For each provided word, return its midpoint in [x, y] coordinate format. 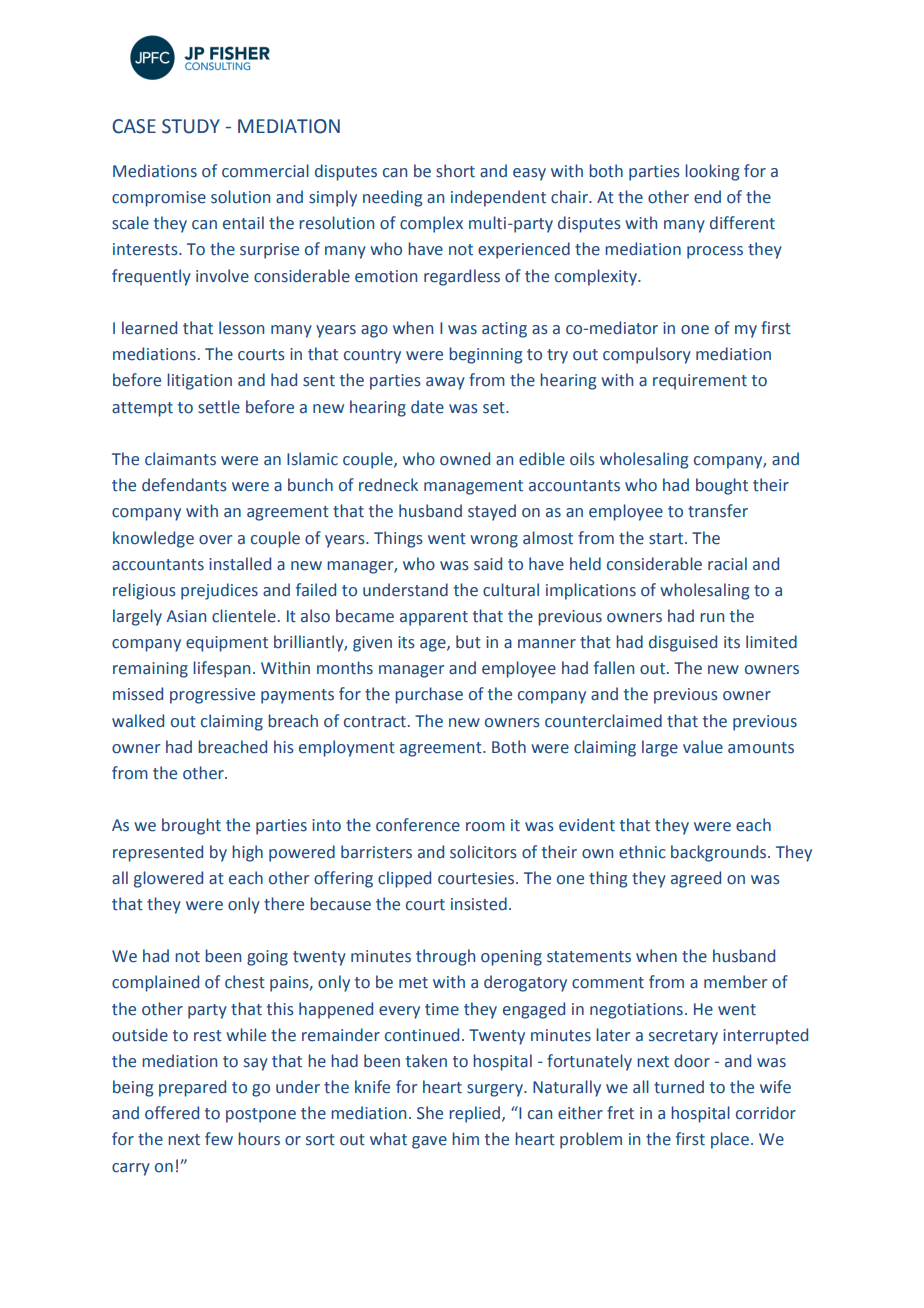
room [485, 827]
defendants [184, 485]
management [473, 487]
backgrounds [720, 853]
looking [712, 172]
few [219, 1139]
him [465, 1138]
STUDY [191, 126]
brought [191, 826]
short [455, 171]
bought [722, 486]
